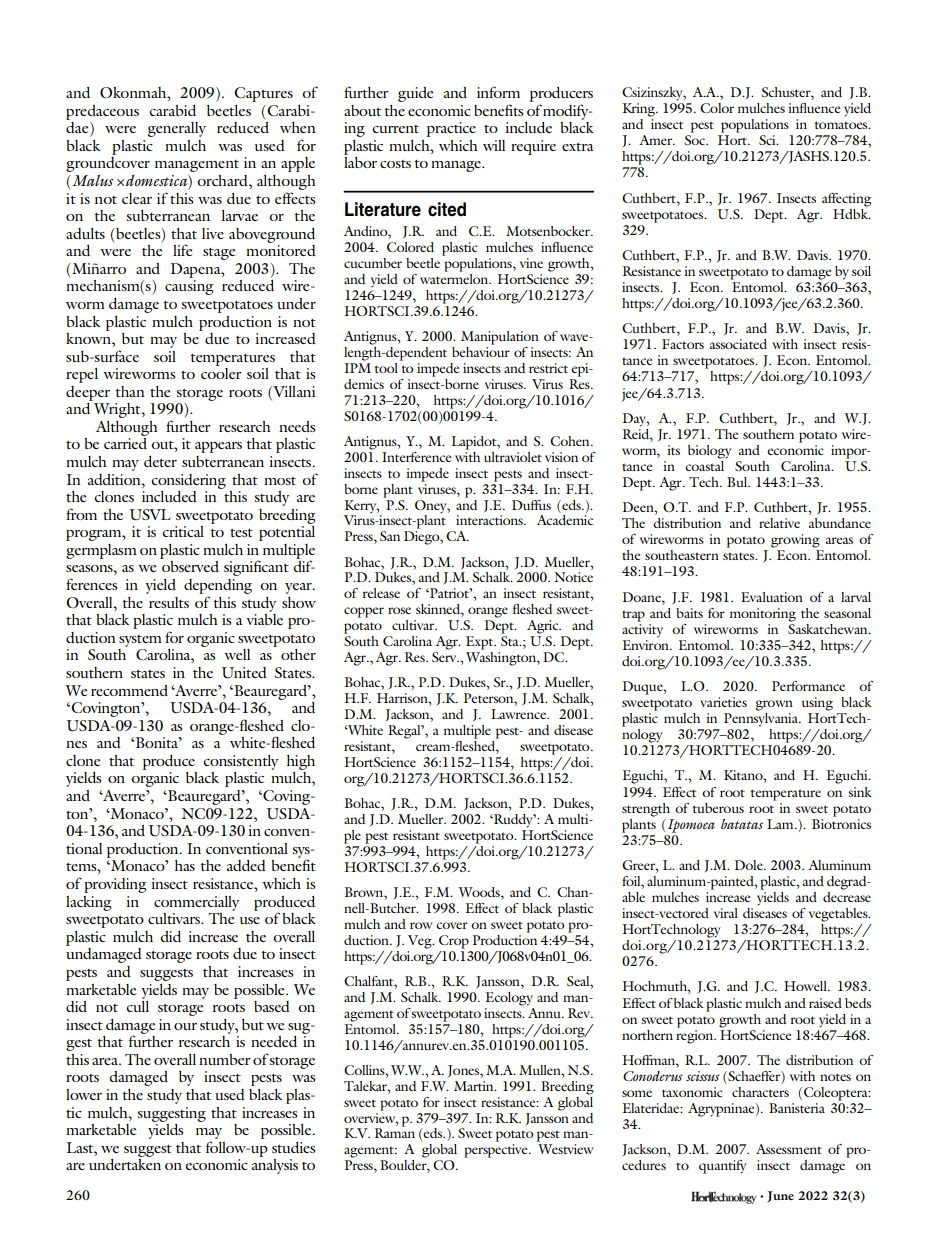 The width and height of the page is (952, 1237). Describe the element at coordinates (185, 865) in the page. I see `has` at that location.
